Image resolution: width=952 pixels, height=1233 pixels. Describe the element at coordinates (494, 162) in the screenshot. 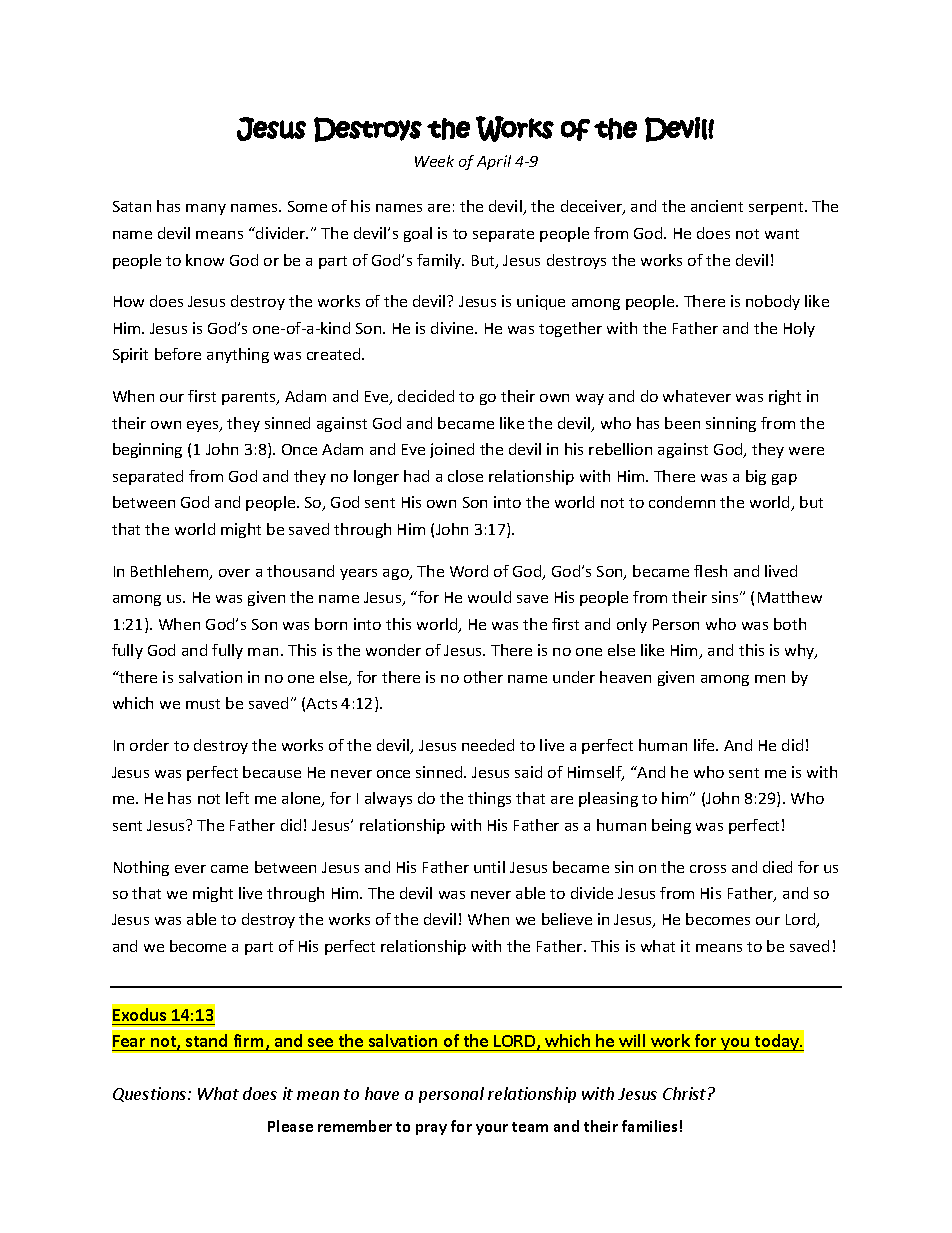

I see `April` at that location.
